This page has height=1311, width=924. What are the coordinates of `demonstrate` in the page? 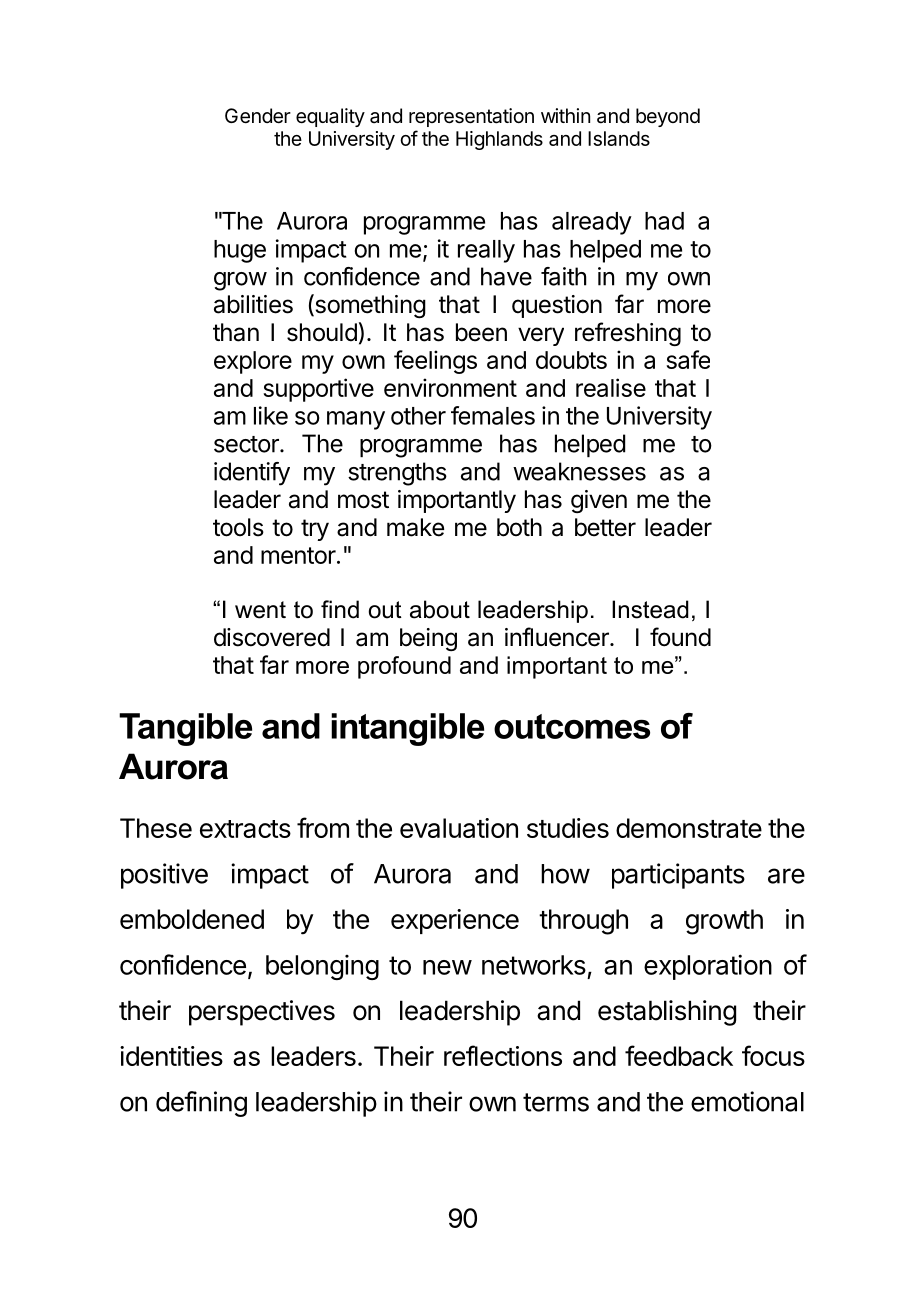 It's located at (689, 828).
